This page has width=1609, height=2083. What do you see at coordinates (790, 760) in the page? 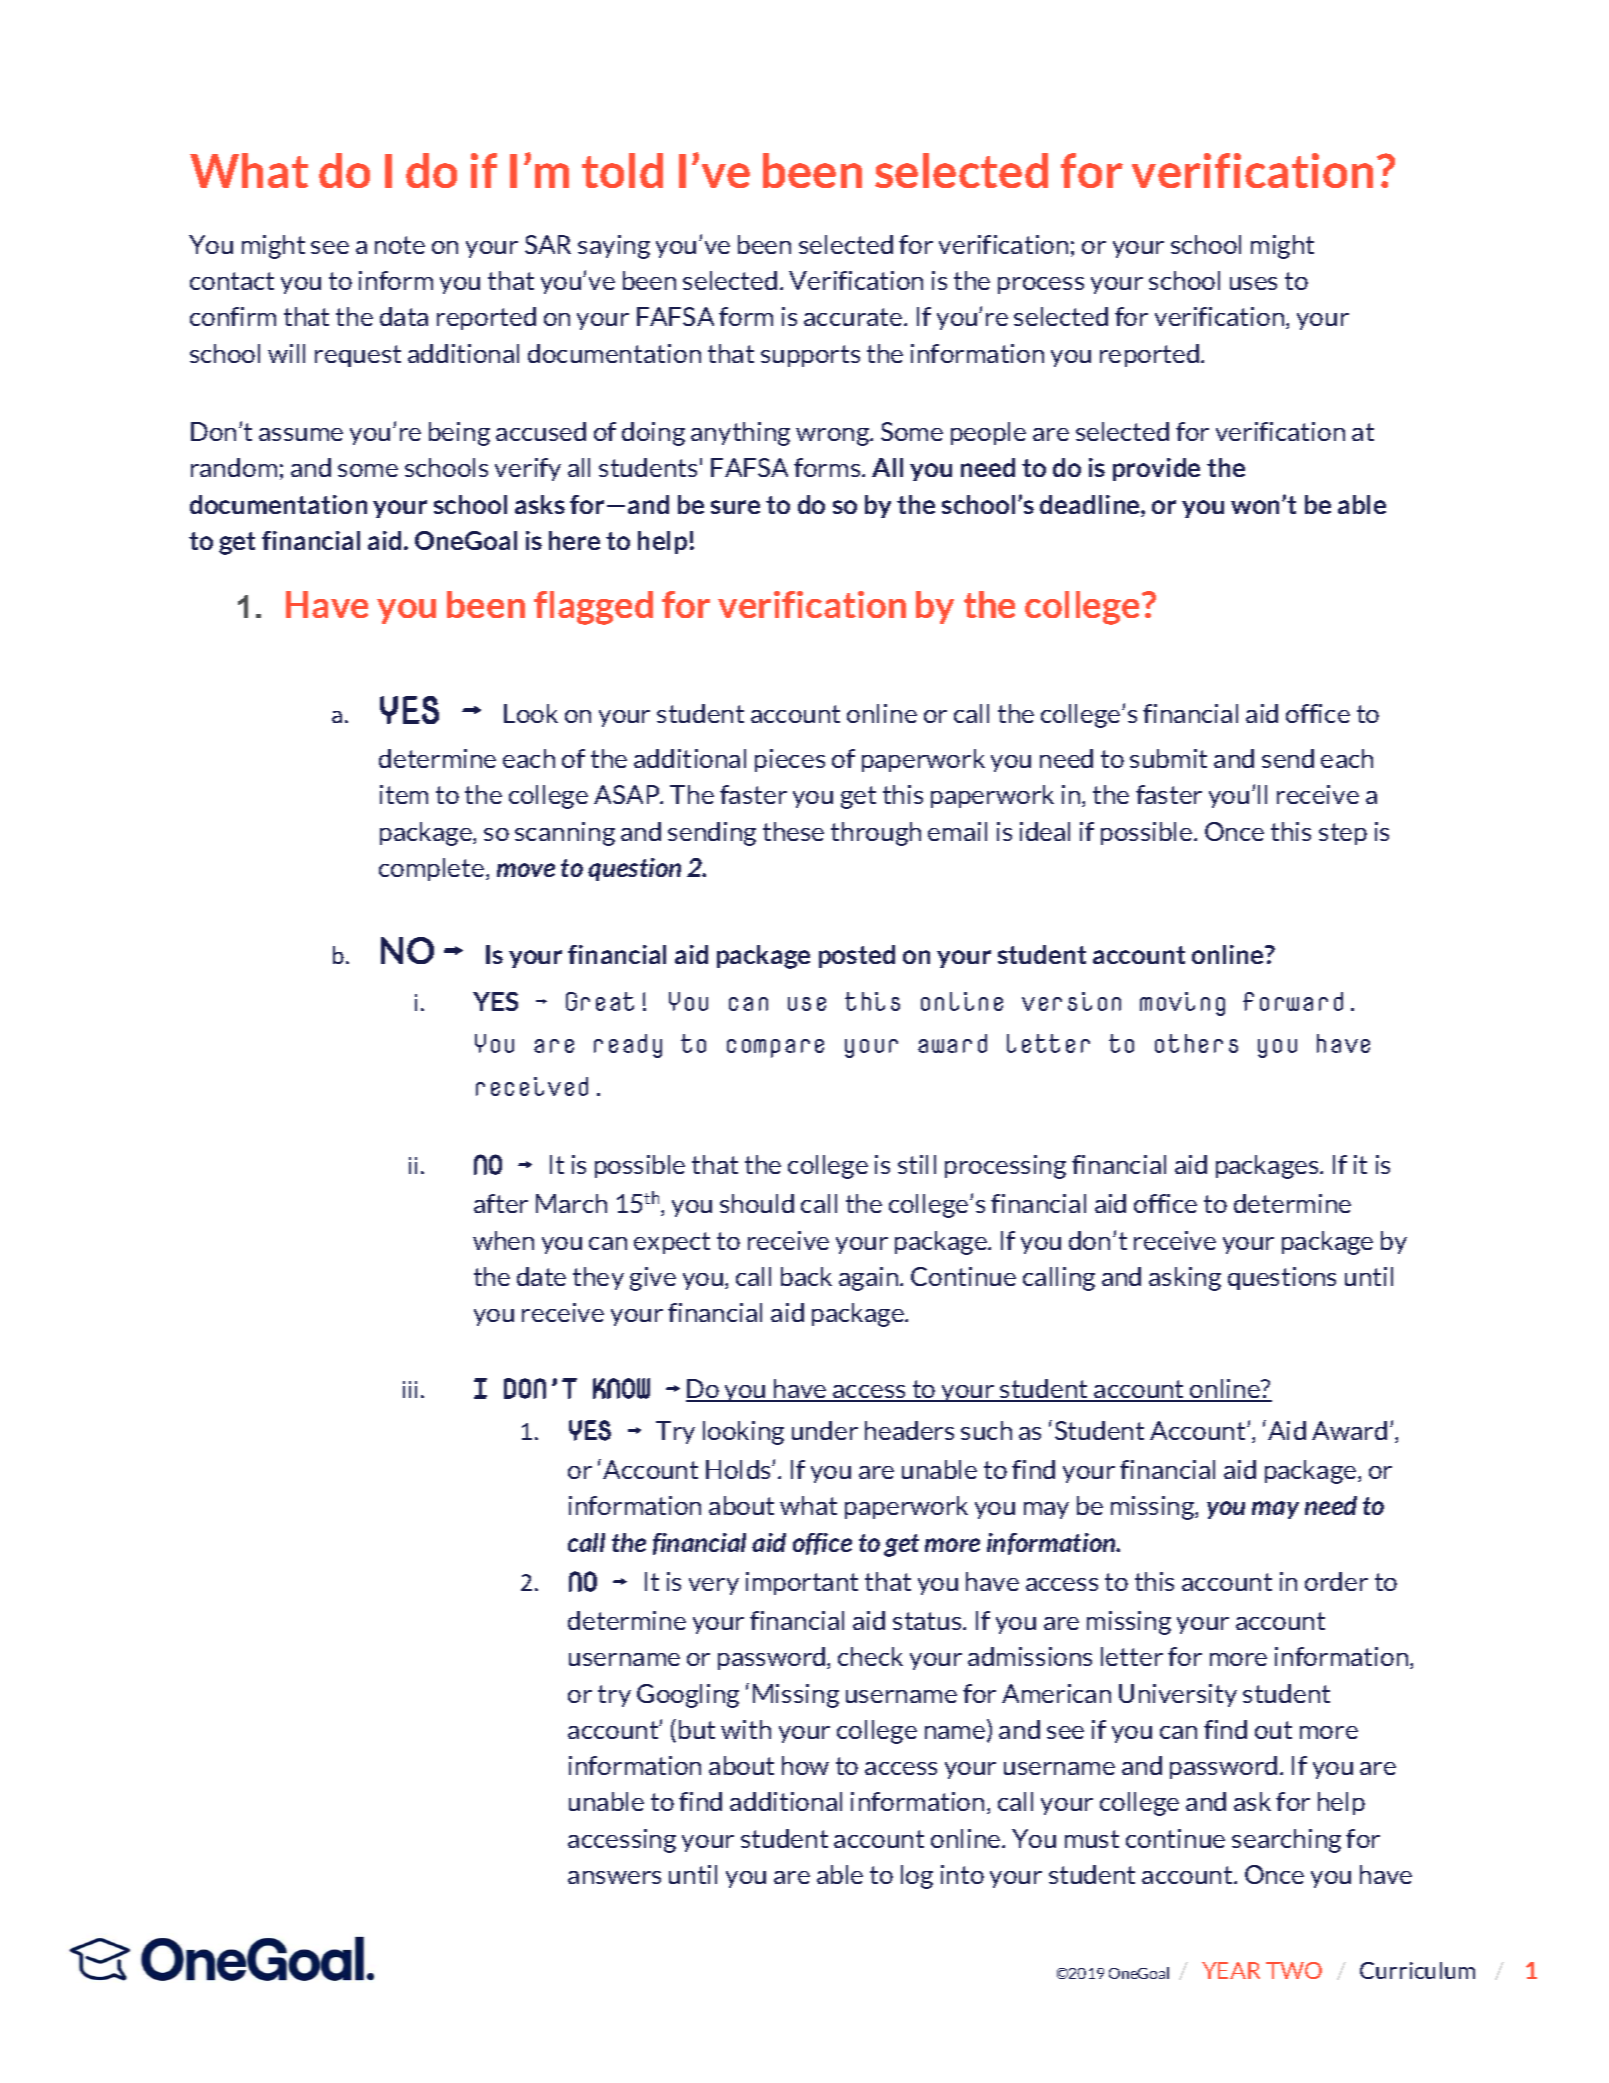
I see `pieces` at bounding box center [790, 760].
